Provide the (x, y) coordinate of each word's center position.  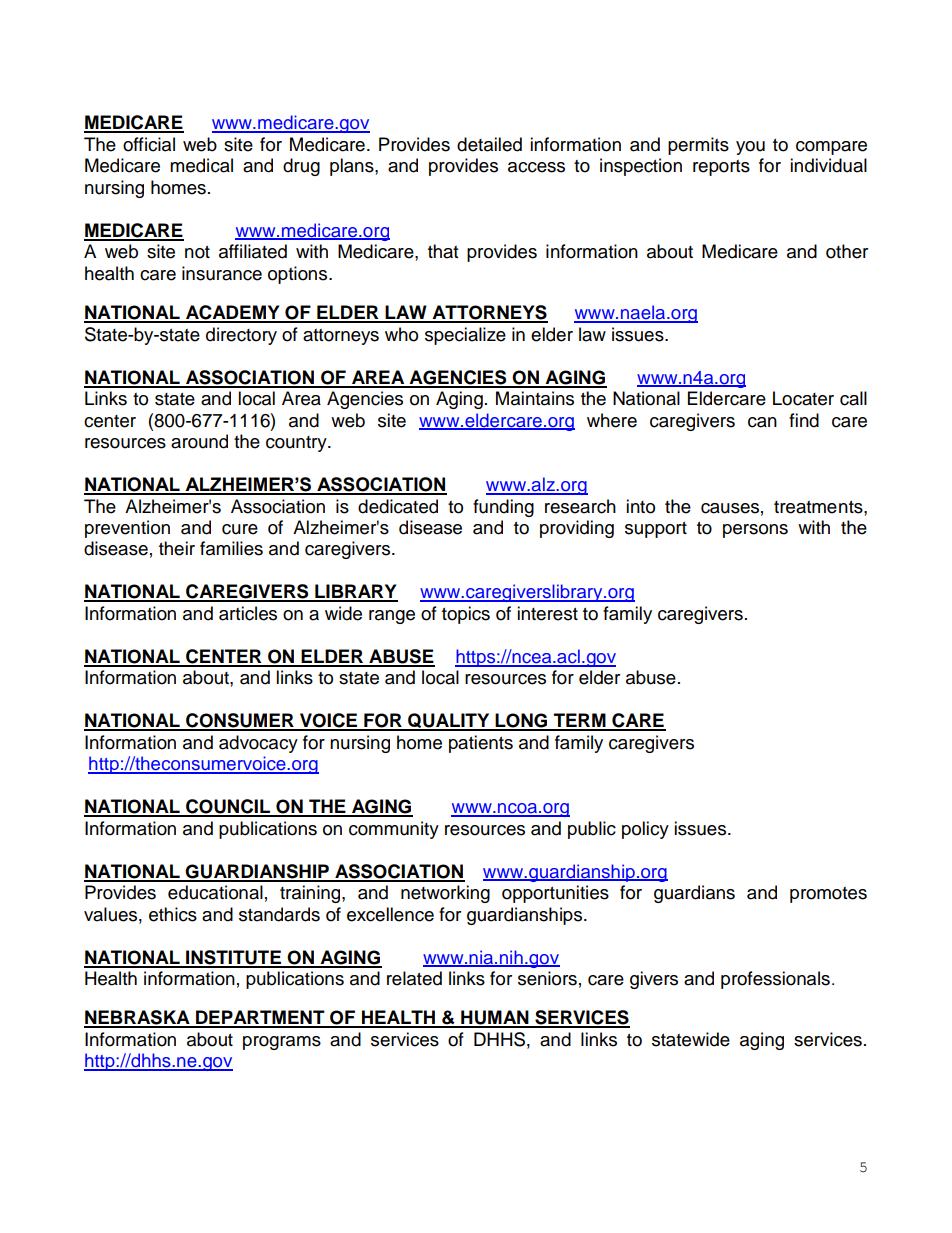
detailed (489, 144)
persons (755, 531)
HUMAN (495, 1018)
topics (466, 615)
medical (201, 165)
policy (645, 830)
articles (248, 613)
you (750, 148)
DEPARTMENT (260, 1018)
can (762, 422)
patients (481, 744)
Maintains (535, 398)
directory (241, 336)
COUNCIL (228, 807)
